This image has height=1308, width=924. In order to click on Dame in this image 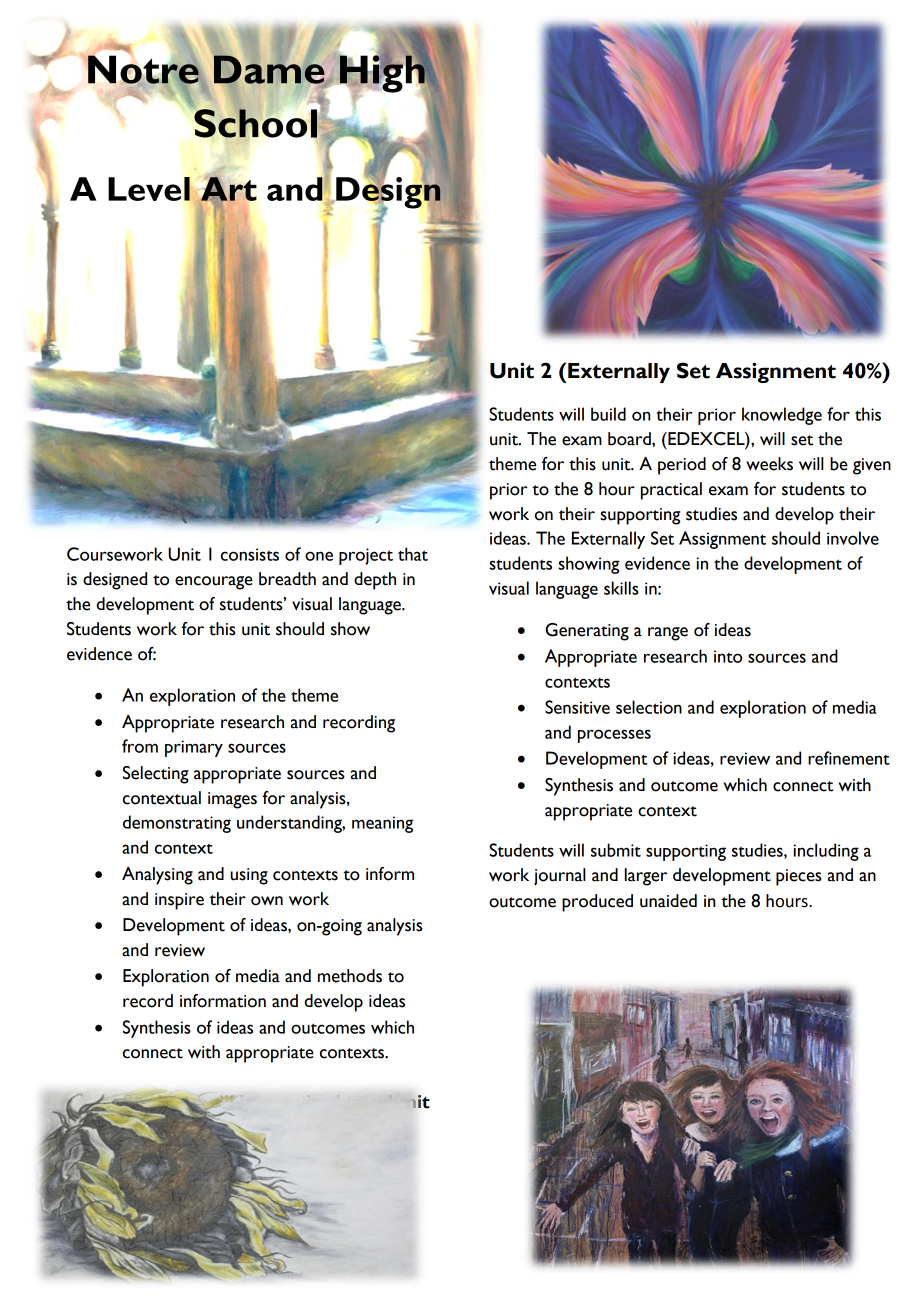, I will do `click(269, 69)`.
